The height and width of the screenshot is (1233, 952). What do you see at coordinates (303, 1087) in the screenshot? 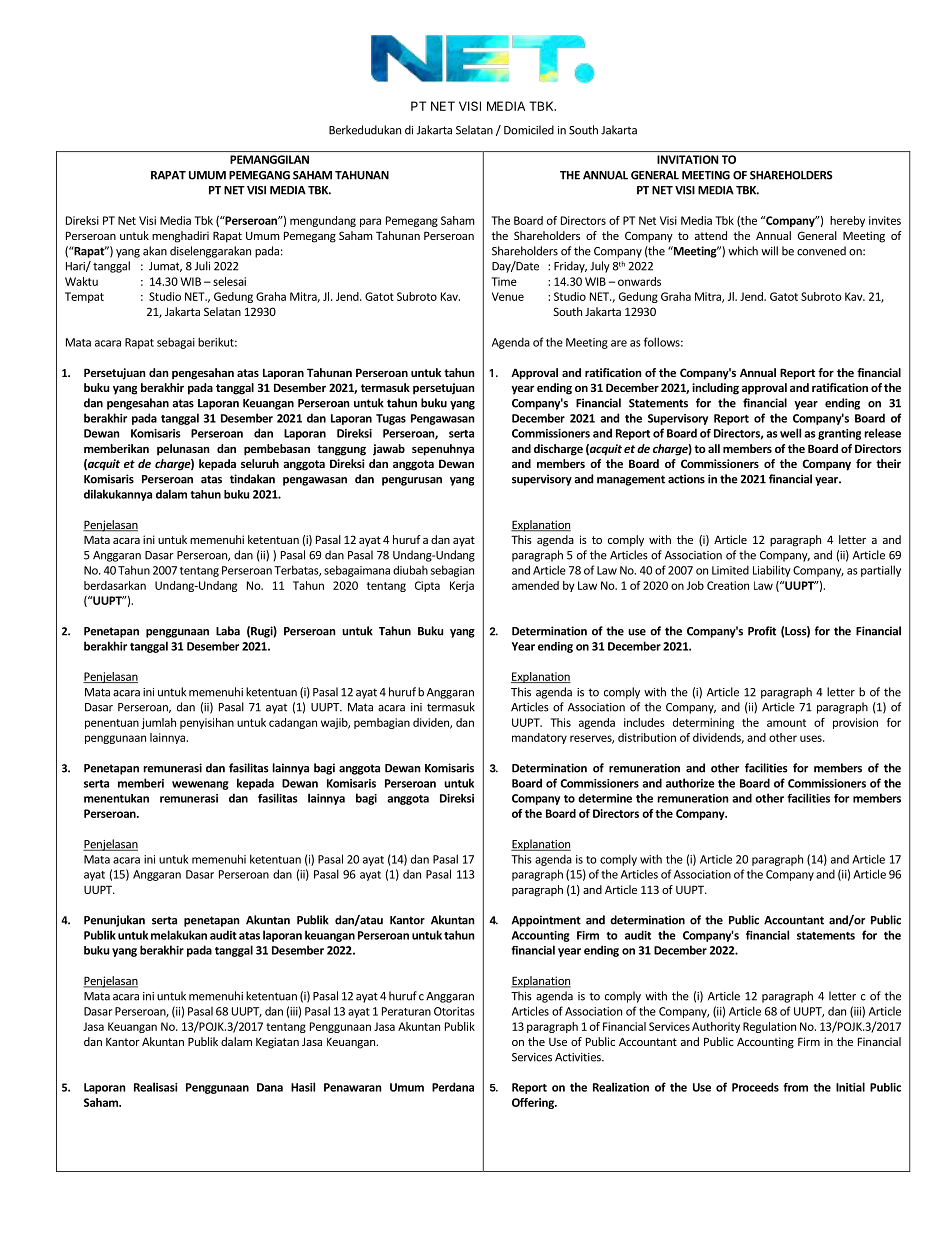
I see `Hasil` at bounding box center [303, 1087].
